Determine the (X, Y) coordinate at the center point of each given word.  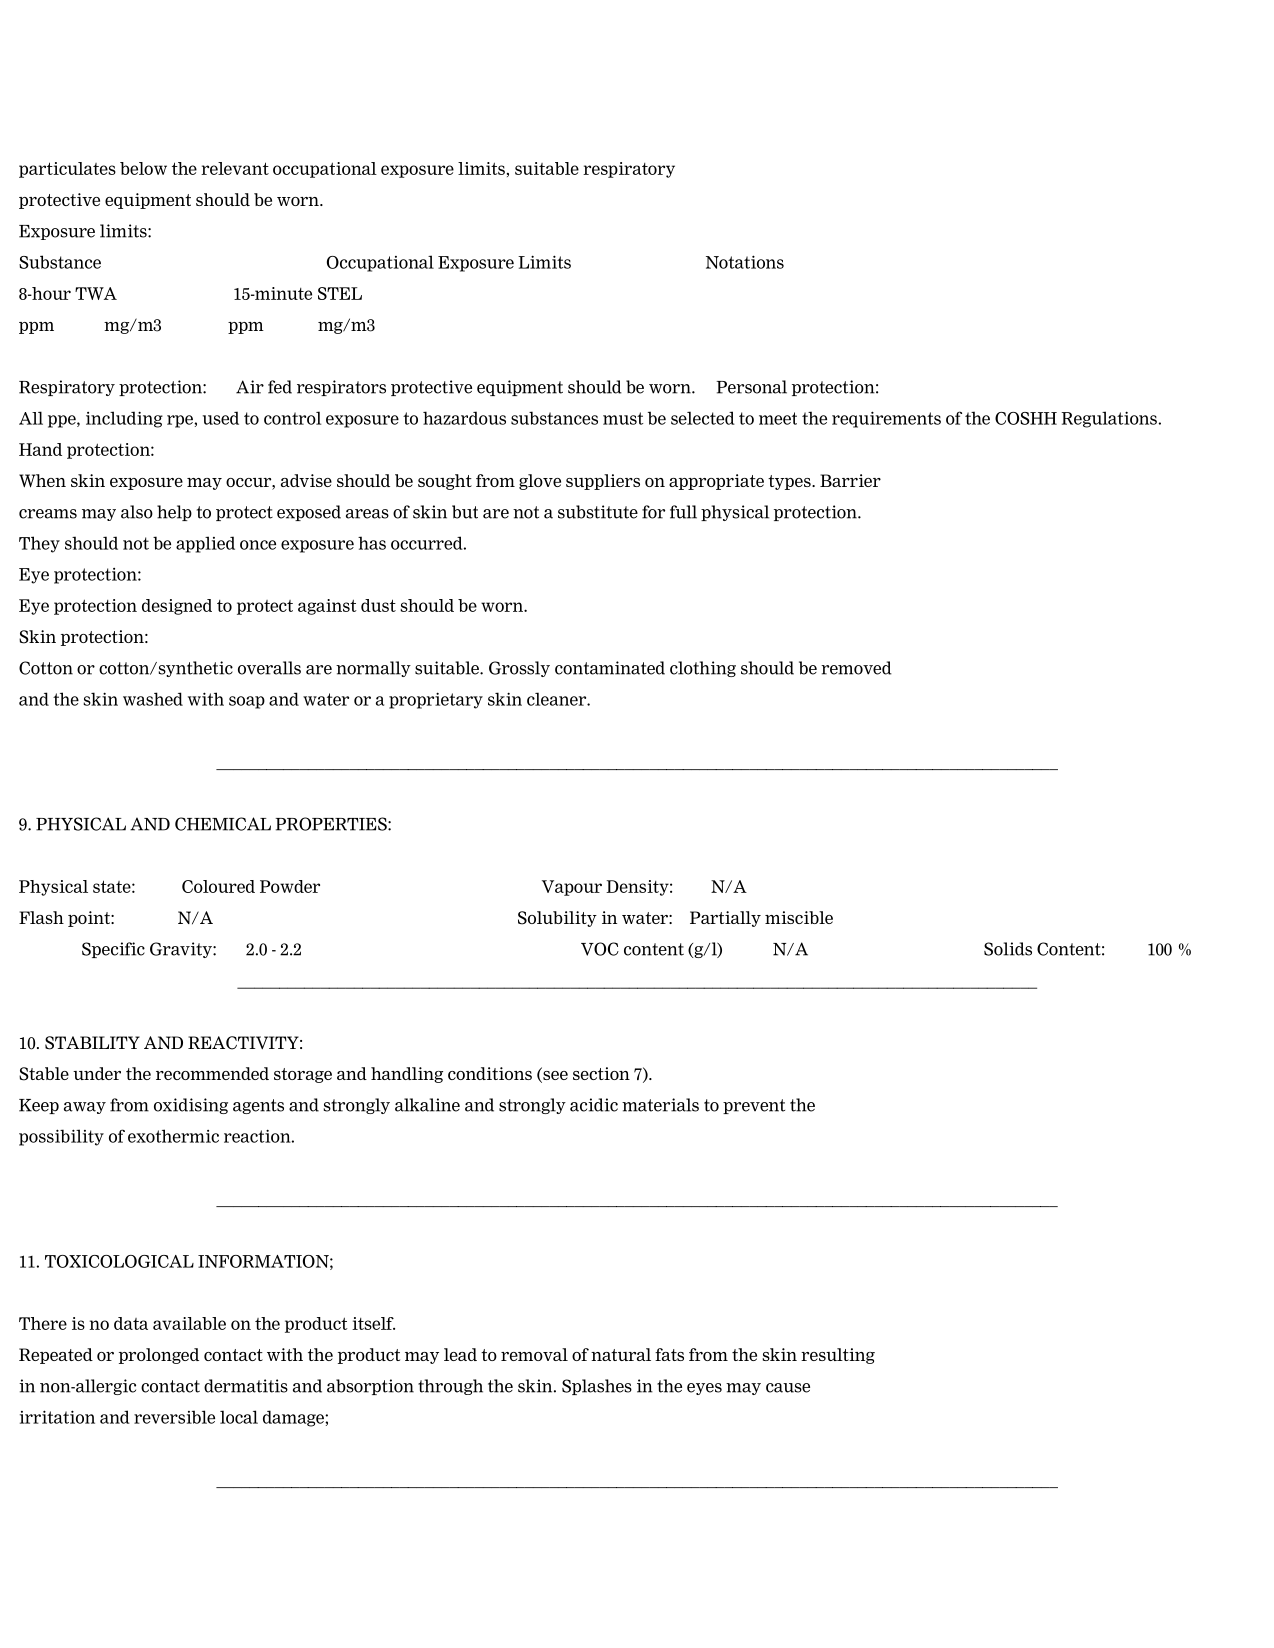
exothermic (173, 1136)
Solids (1008, 949)
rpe (181, 421)
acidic (594, 1105)
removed (856, 668)
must (623, 418)
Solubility (557, 919)
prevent (754, 1106)
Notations (745, 262)
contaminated (610, 668)
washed (153, 699)
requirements (886, 419)
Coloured (218, 886)
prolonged (159, 1356)
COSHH (1026, 418)
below (143, 168)
